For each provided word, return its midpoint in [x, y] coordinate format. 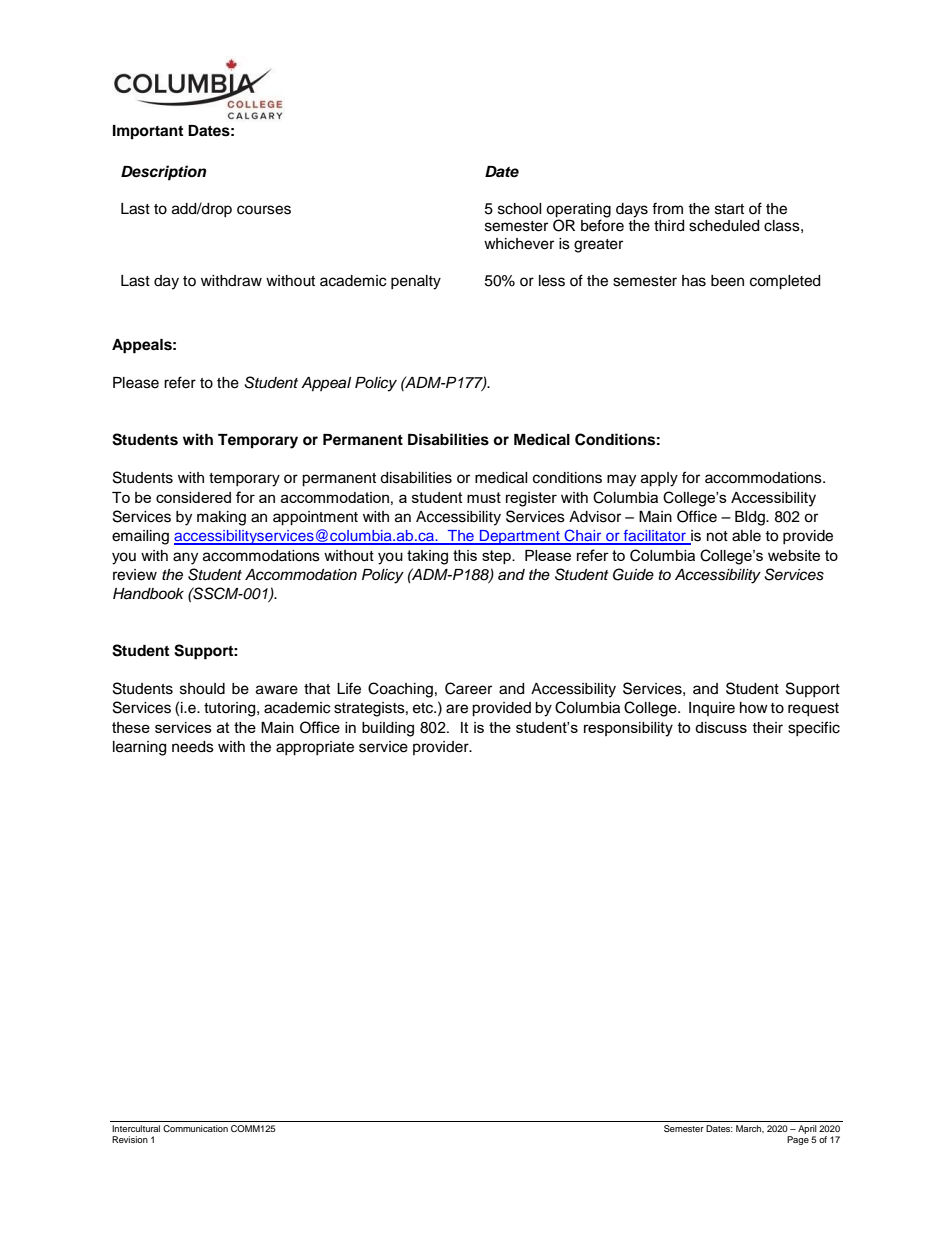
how [754, 707]
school [520, 209]
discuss [721, 727]
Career [468, 688]
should [202, 689]
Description [163, 173]
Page [798, 1140]
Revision [130, 1139]
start [729, 209]
